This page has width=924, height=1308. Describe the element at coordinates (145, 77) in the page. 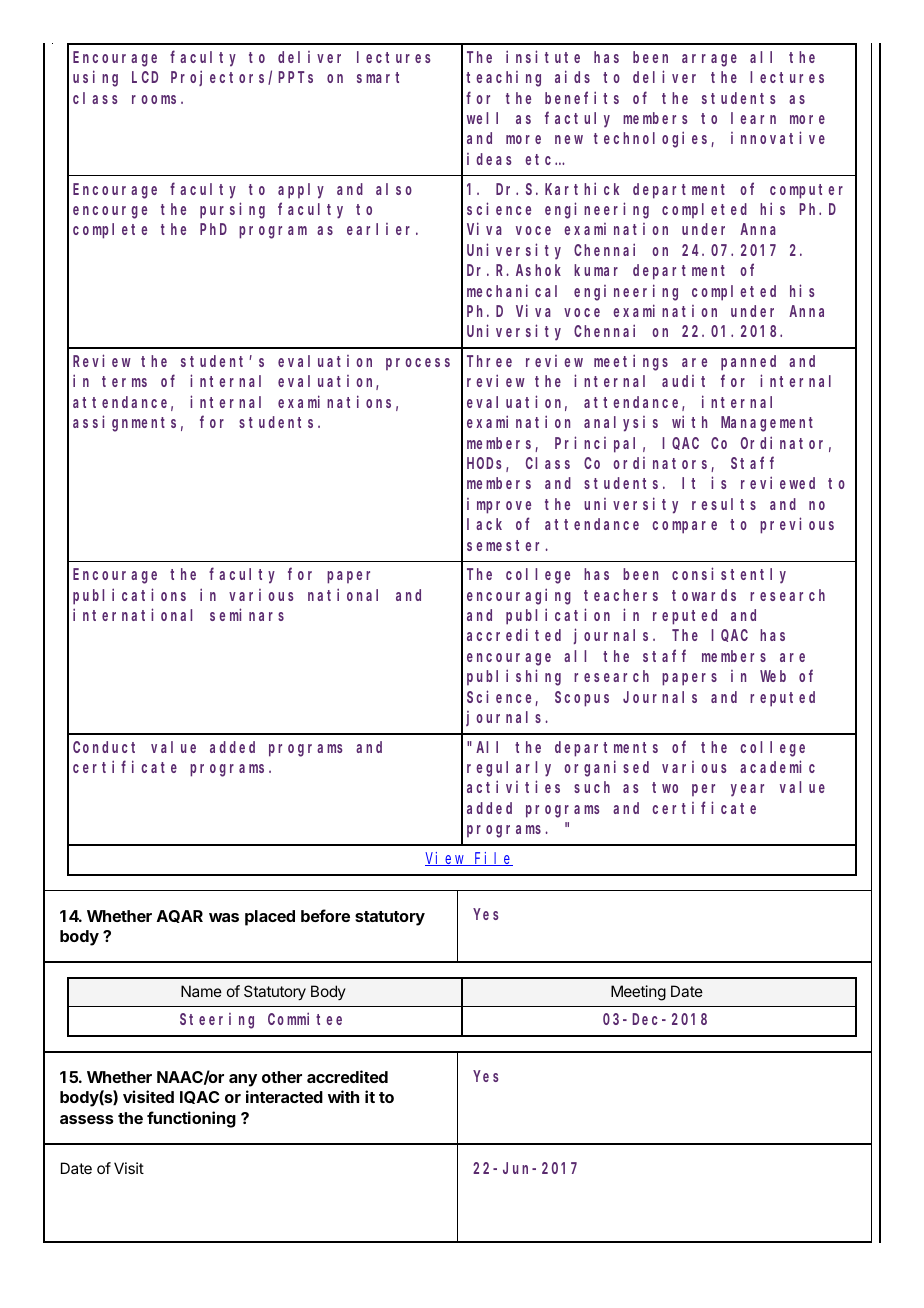

I see `LCD` at that location.
